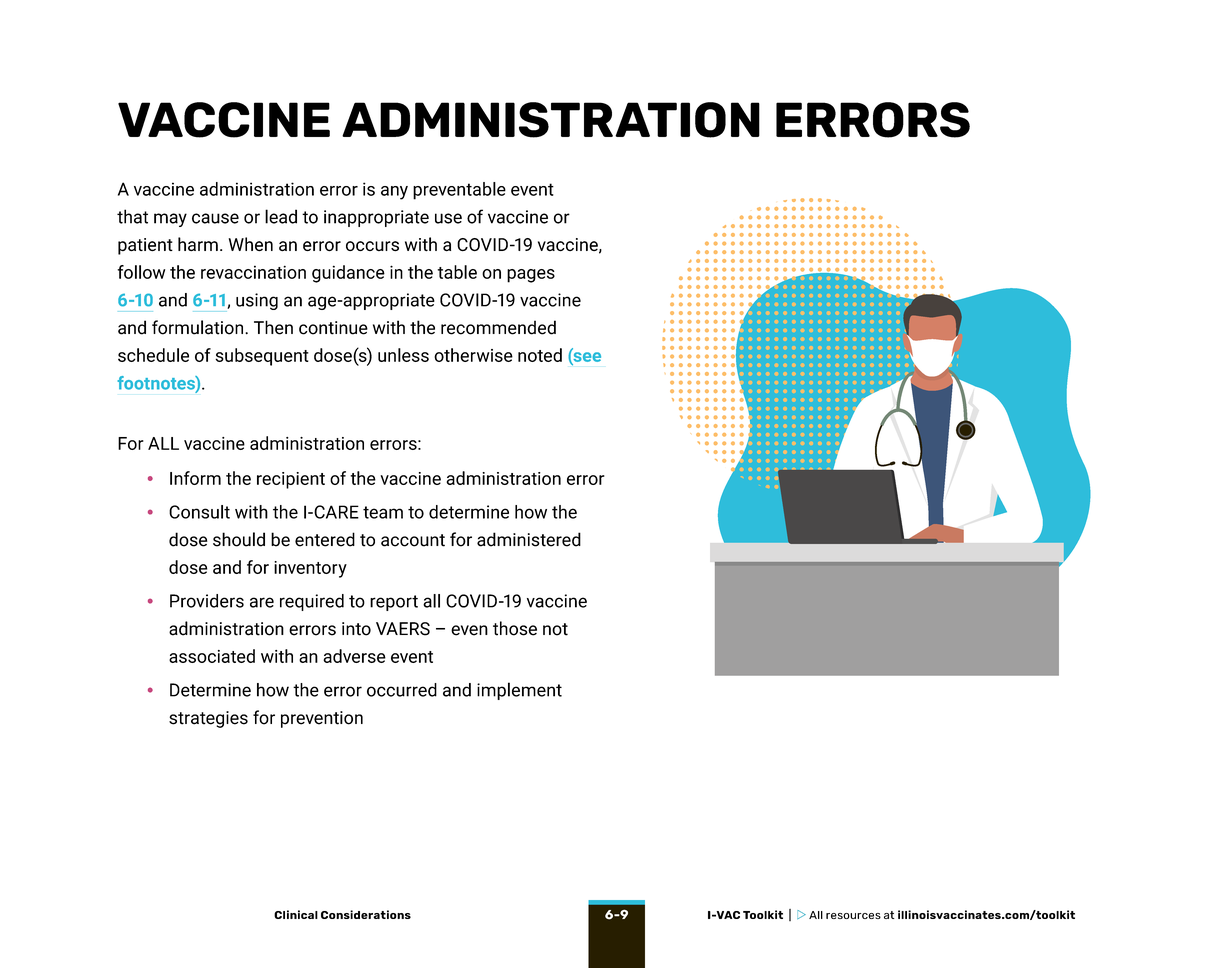  Describe the element at coordinates (296, 914) in the image. I see `Clinical` at that location.
